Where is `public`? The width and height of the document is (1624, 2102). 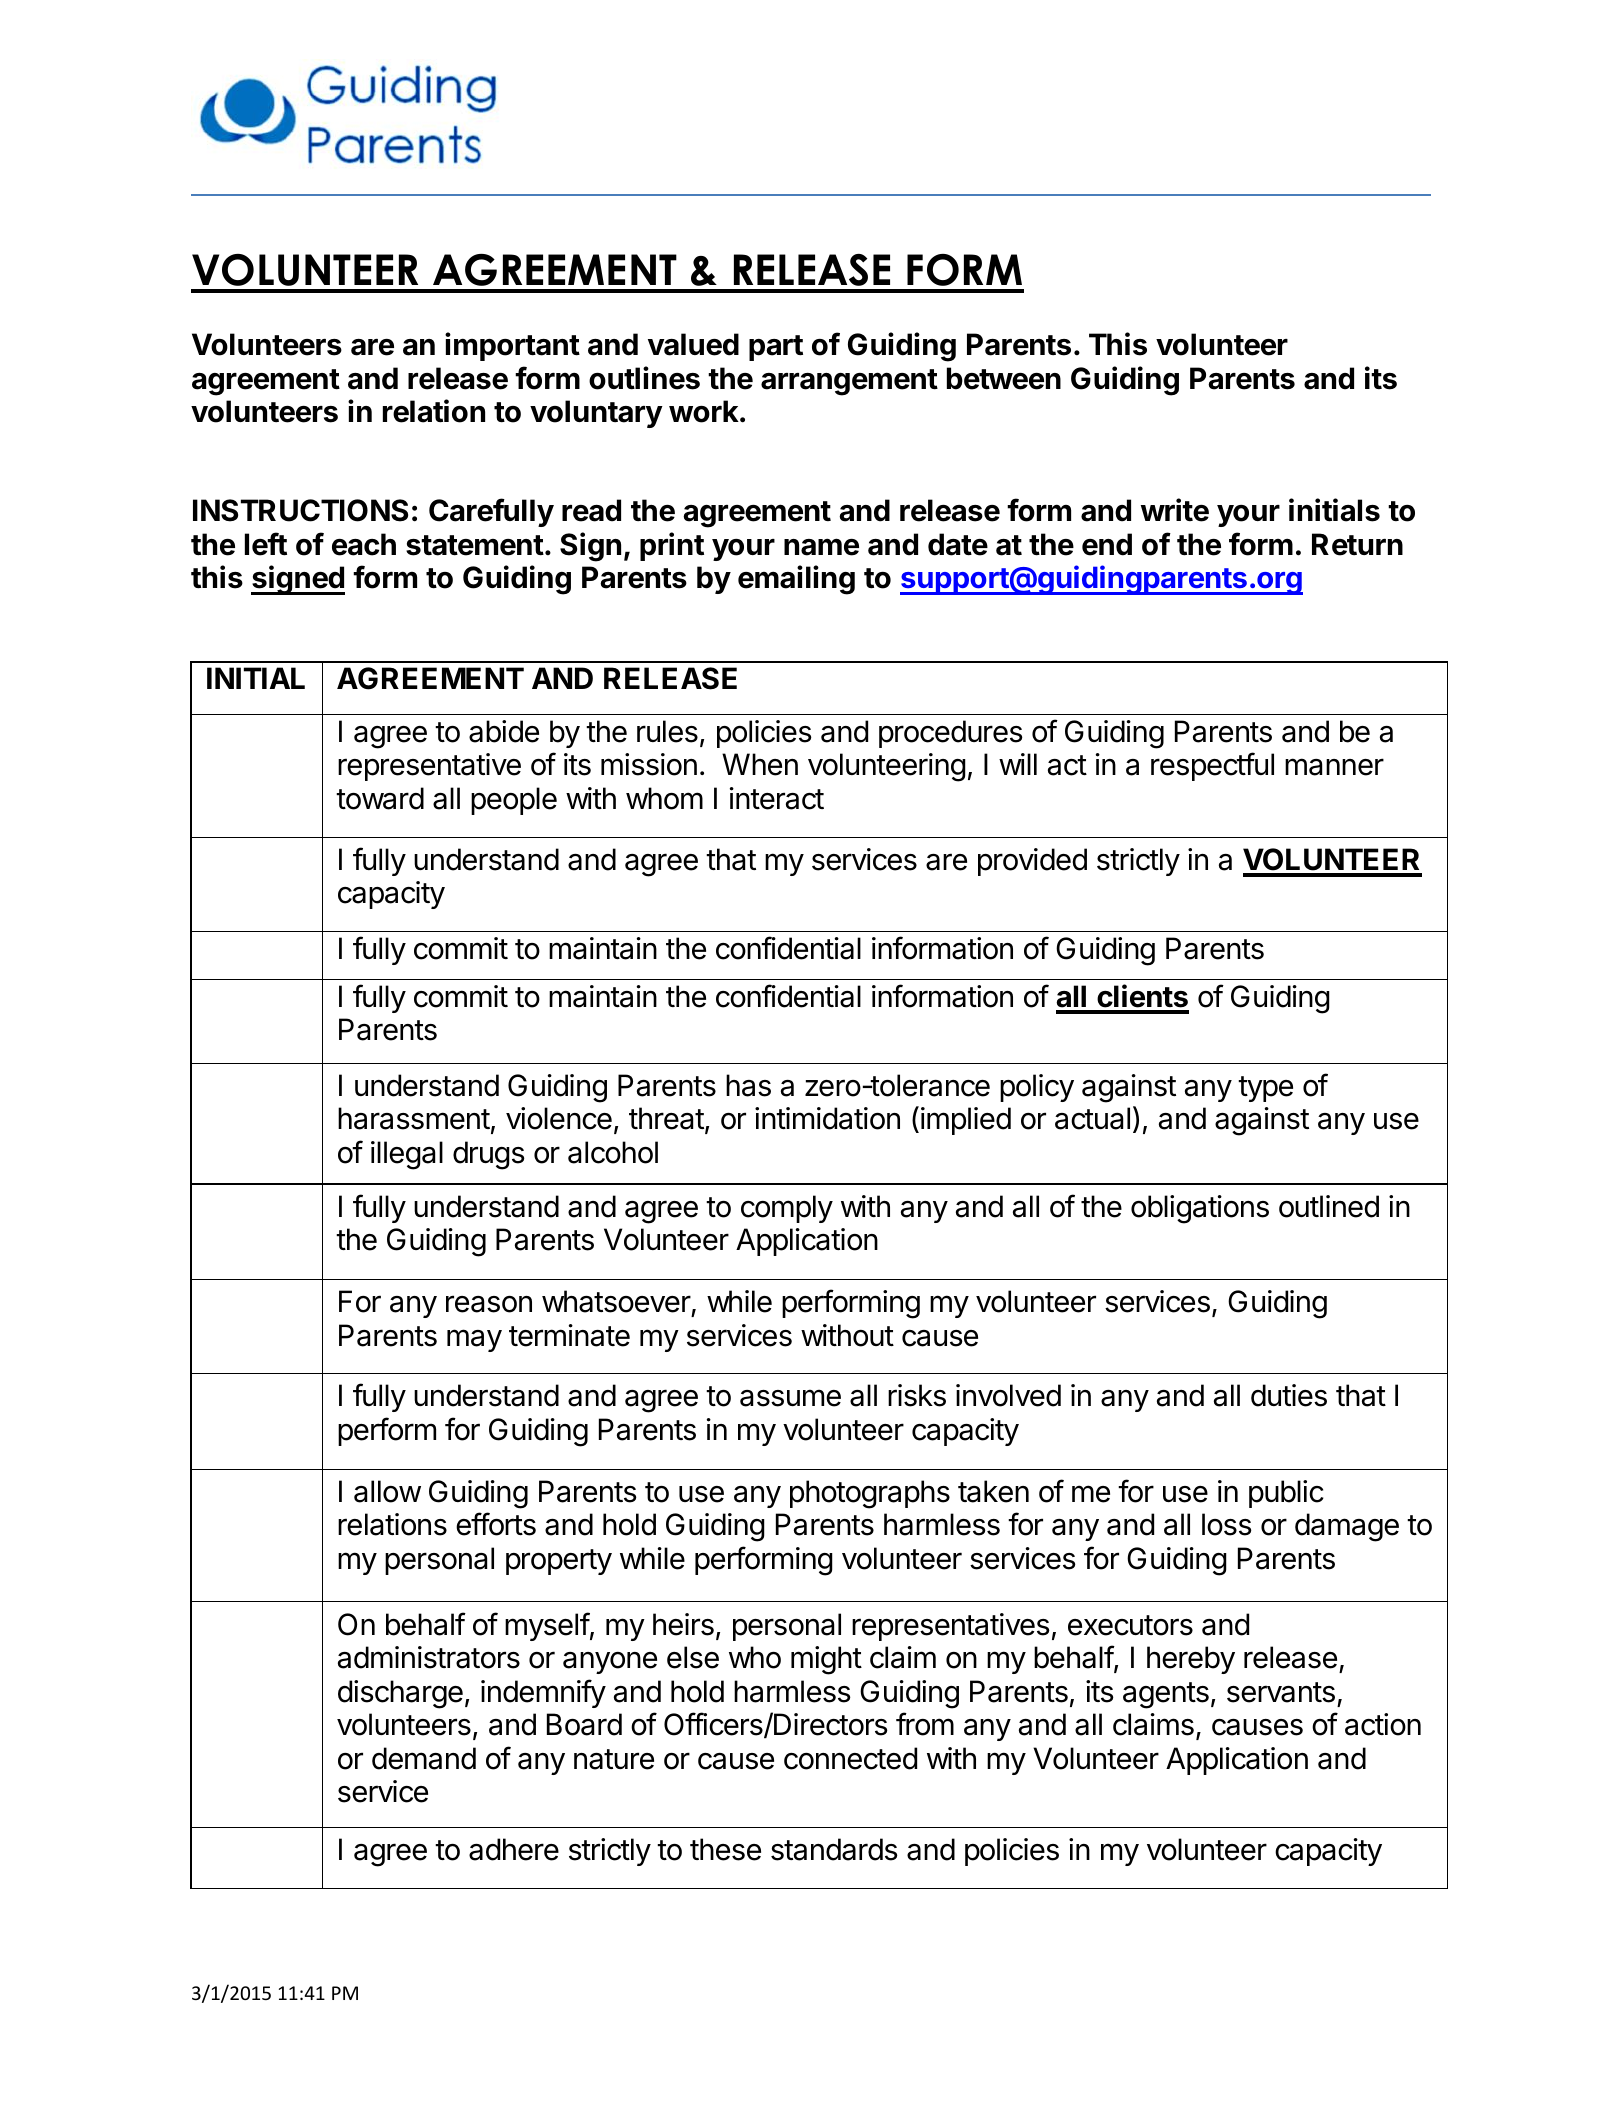 public is located at coordinates (1286, 1494).
